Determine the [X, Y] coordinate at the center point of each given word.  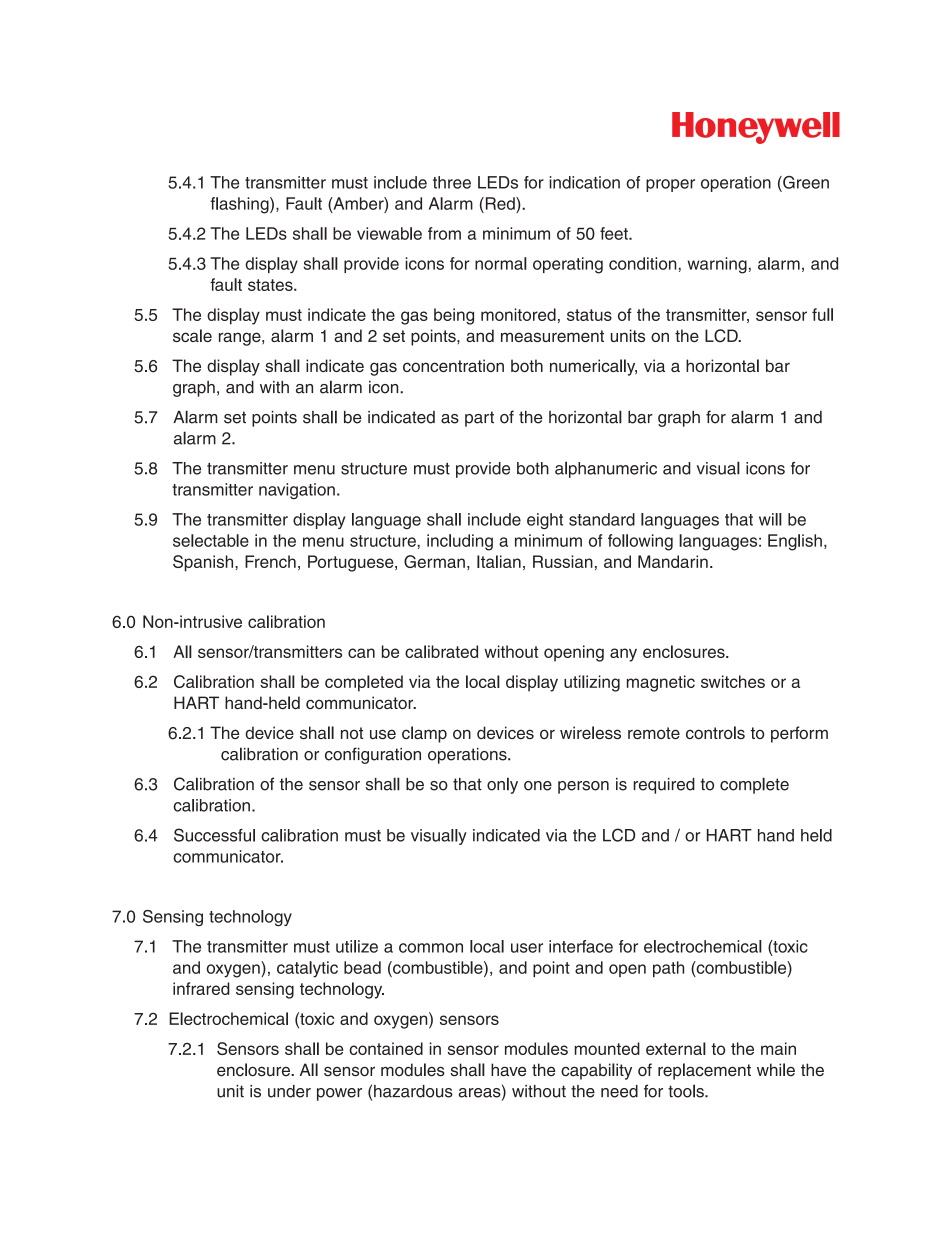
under [289, 1091]
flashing [240, 205]
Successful [214, 835]
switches [733, 681]
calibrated [441, 651]
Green [805, 182]
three [452, 182]
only [502, 785]
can [361, 653]
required [664, 786]
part [479, 419]
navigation [297, 491]
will [770, 519]
